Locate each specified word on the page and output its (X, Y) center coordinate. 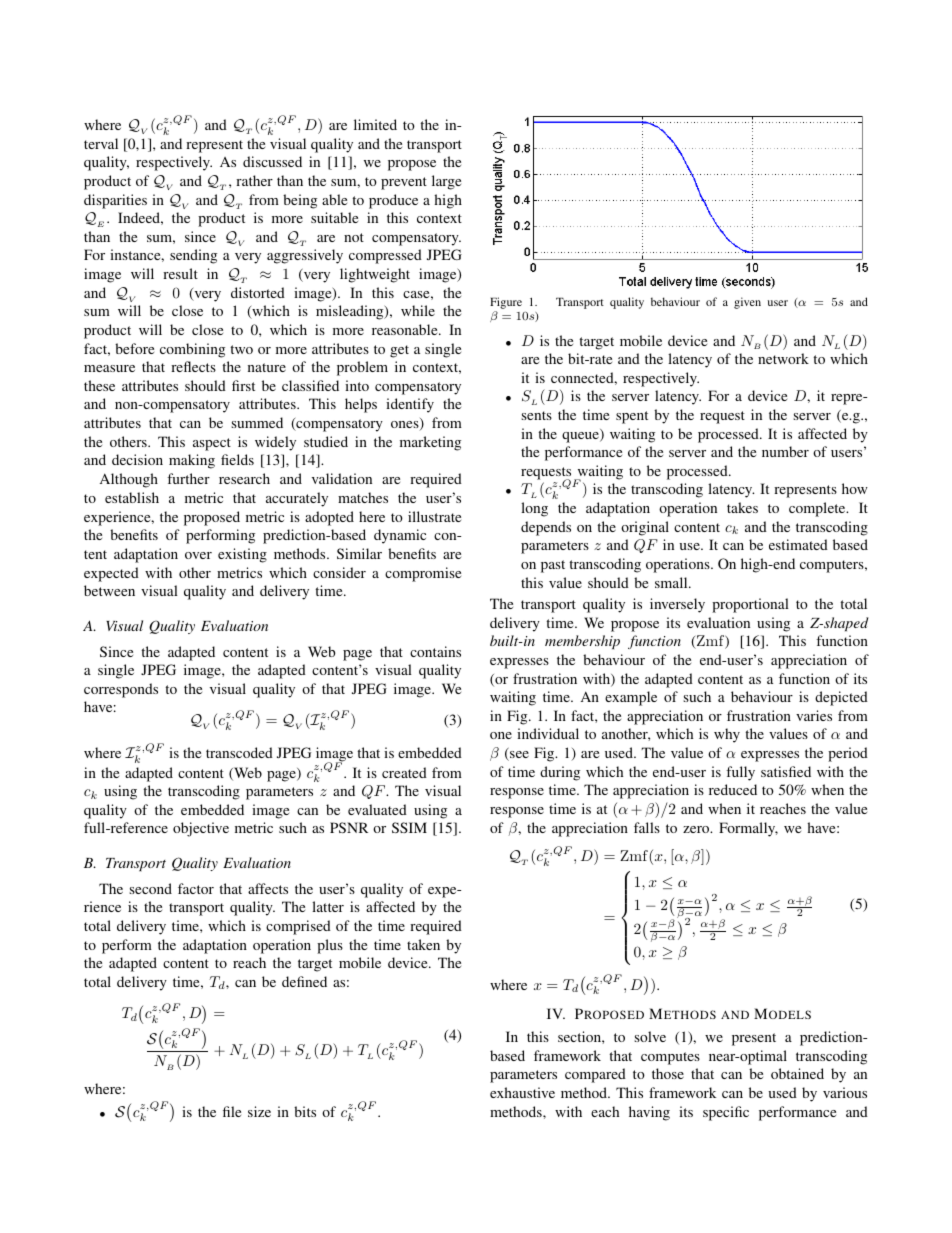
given (747, 303)
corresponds (121, 690)
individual (548, 733)
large (446, 182)
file (232, 1111)
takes (742, 507)
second (150, 888)
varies (814, 715)
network (783, 358)
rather (254, 180)
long (534, 509)
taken (423, 944)
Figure (506, 303)
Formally (748, 829)
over (198, 555)
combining (192, 350)
